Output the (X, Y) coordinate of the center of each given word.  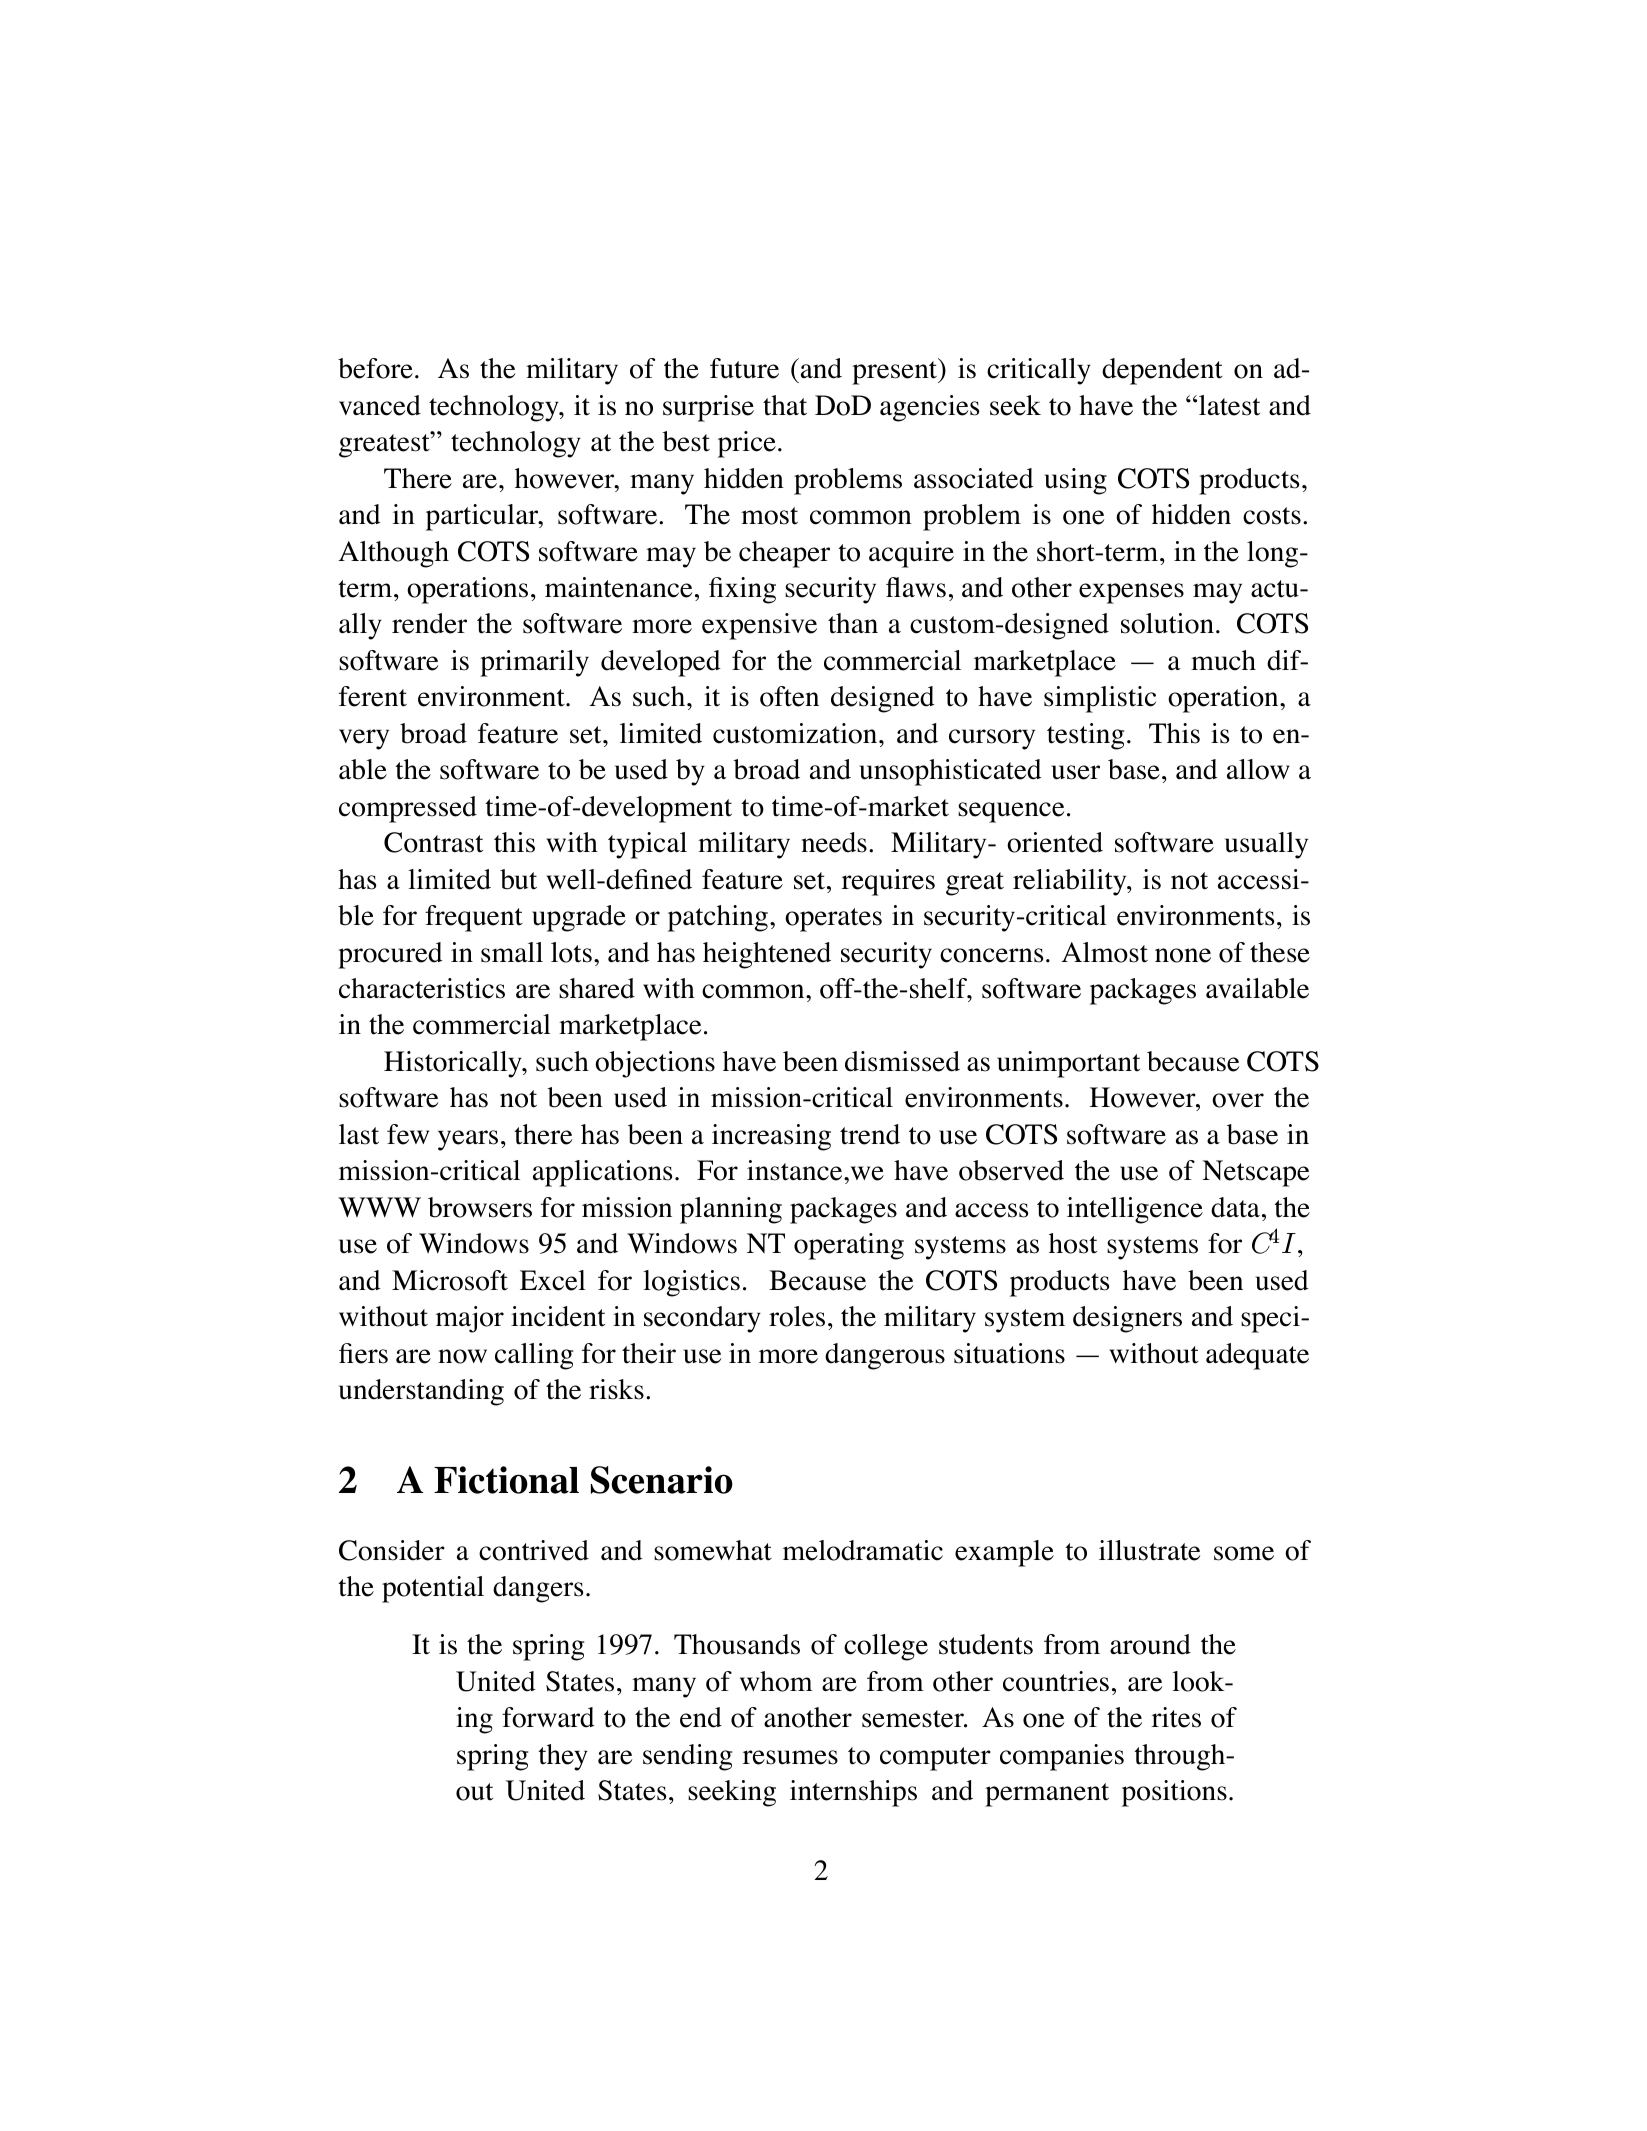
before (375, 368)
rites (1176, 1717)
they (563, 1757)
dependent (1162, 371)
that (785, 405)
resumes (790, 1757)
